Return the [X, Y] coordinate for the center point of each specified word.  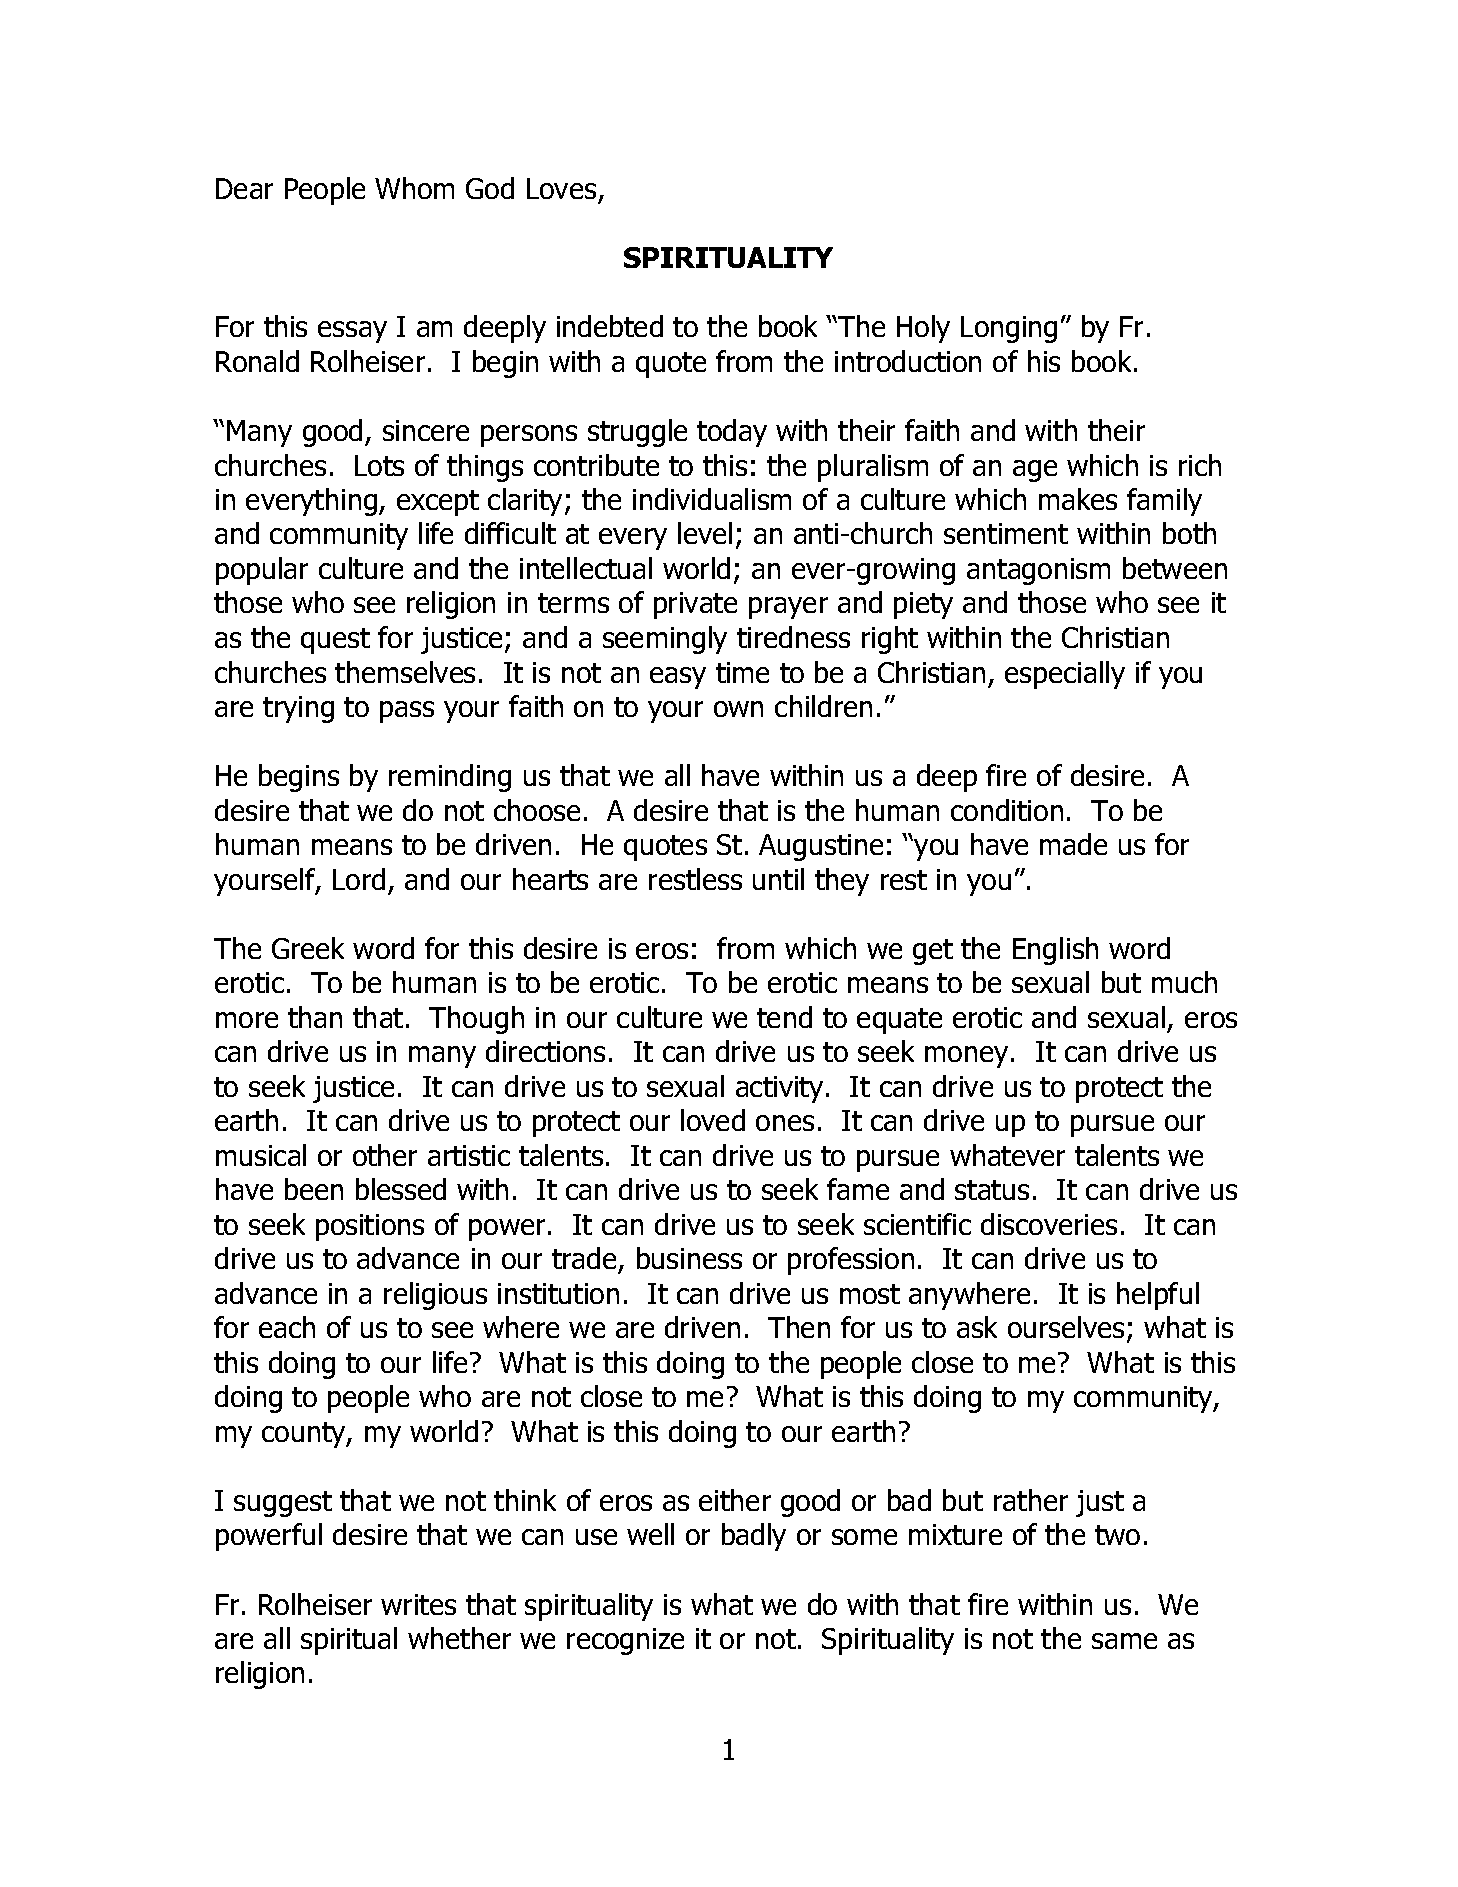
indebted [610, 326]
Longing [1009, 329]
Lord [359, 879]
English [1055, 951]
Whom [414, 188]
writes [418, 1604]
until [778, 879]
